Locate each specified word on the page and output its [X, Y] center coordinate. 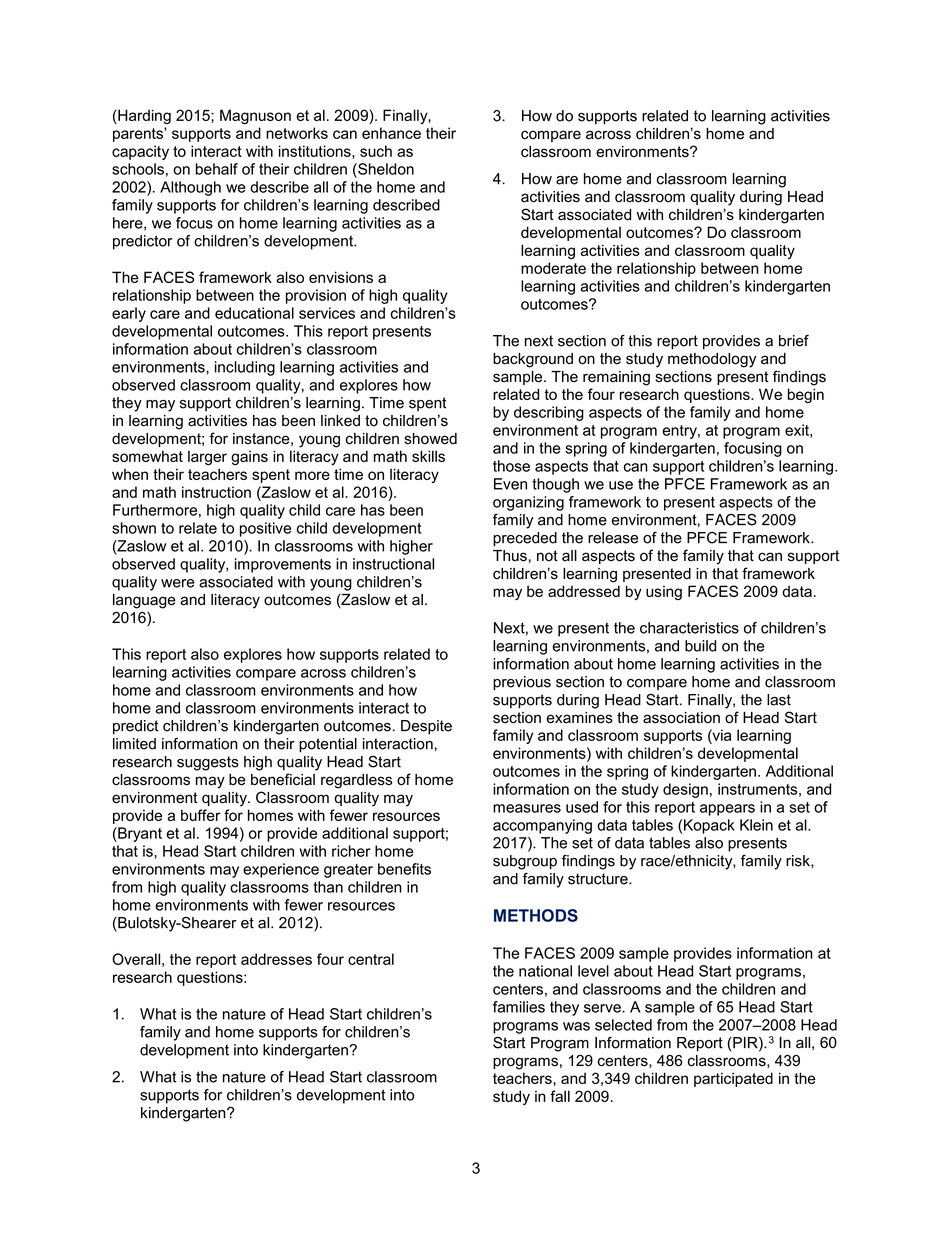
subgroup [525, 862]
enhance [391, 133]
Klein [756, 825]
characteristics [689, 628]
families [519, 1007]
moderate [553, 268]
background [533, 360]
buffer [201, 815]
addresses [276, 959]
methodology [712, 360]
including [245, 368]
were [178, 583]
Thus [510, 556]
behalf [217, 169]
